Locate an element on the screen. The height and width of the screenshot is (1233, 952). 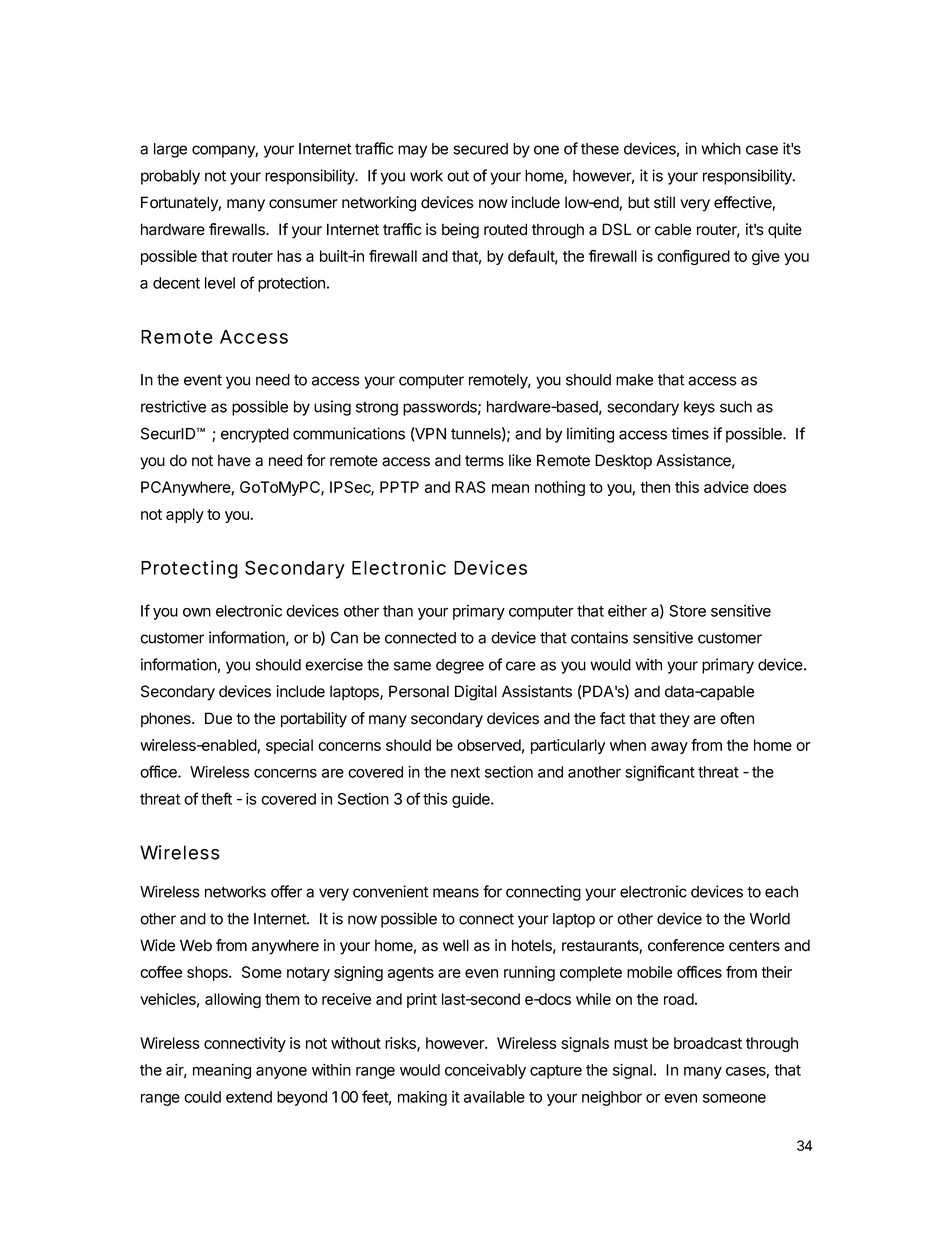
degree is located at coordinates (460, 666).
